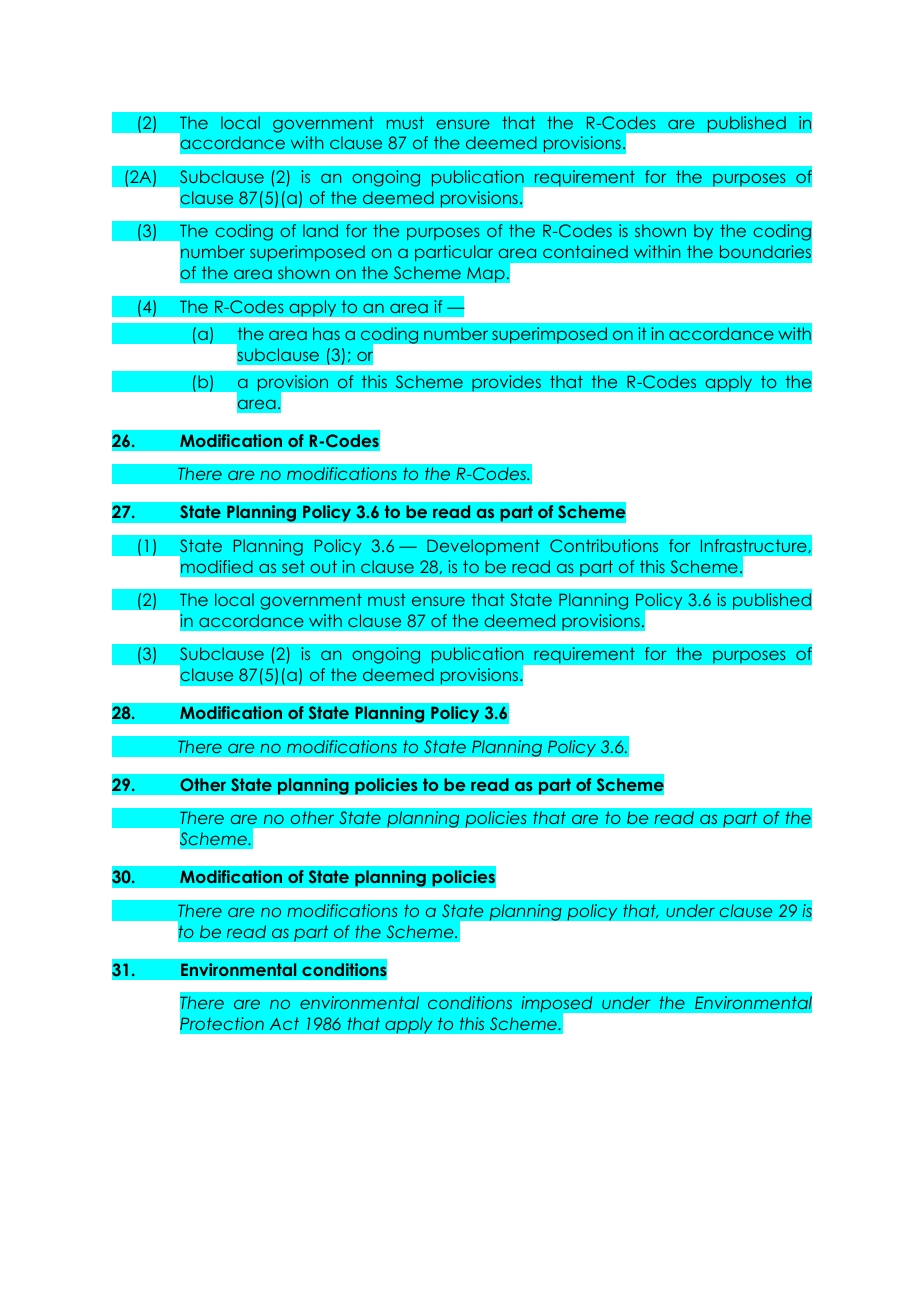 The image size is (924, 1308). I want to click on land, so click(320, 230).
